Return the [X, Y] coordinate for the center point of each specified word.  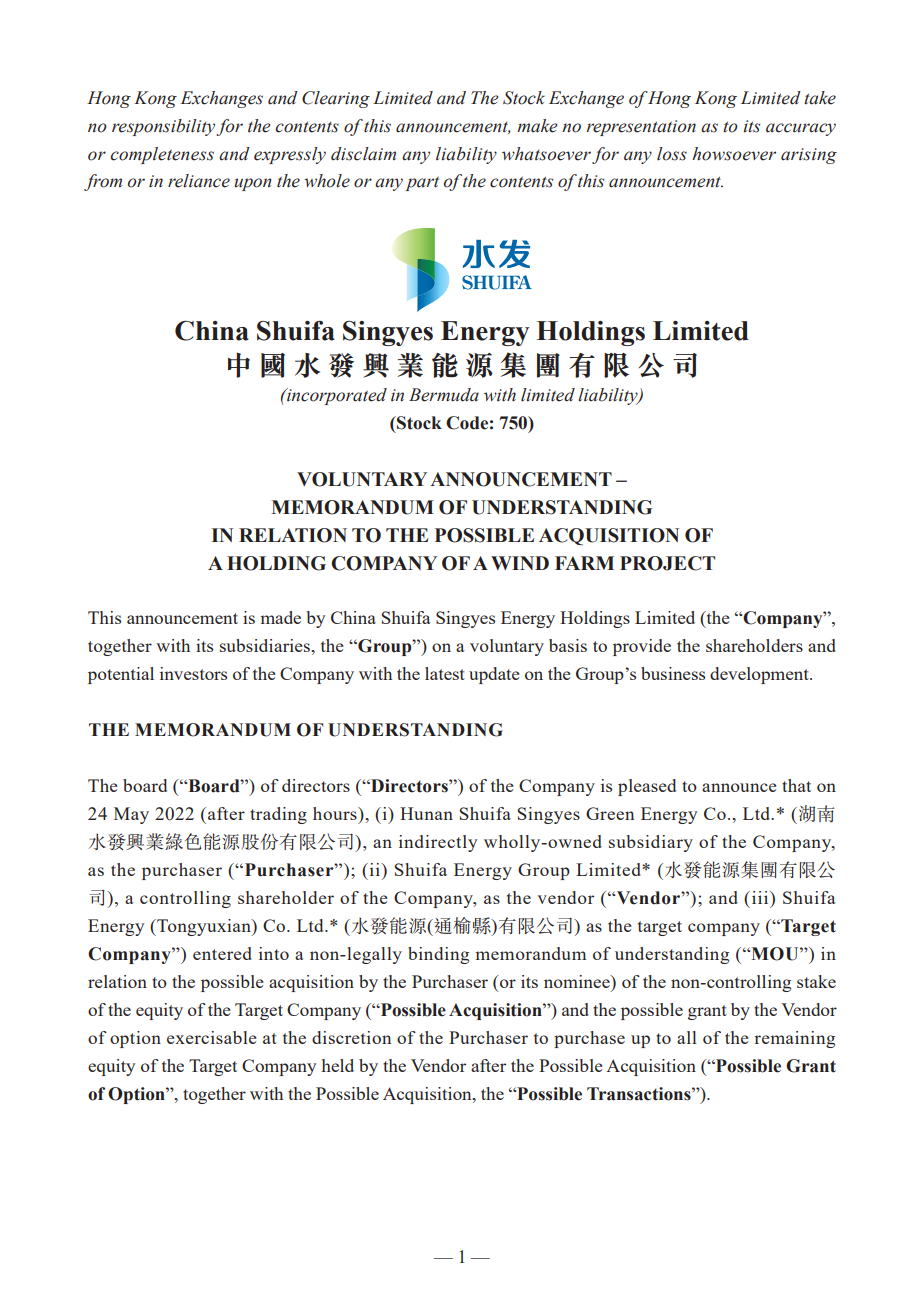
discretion [351, 1037]
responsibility [164, 127]
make [537, 126]
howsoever [734, 154]
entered [222, 953]
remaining [794, 1039]
